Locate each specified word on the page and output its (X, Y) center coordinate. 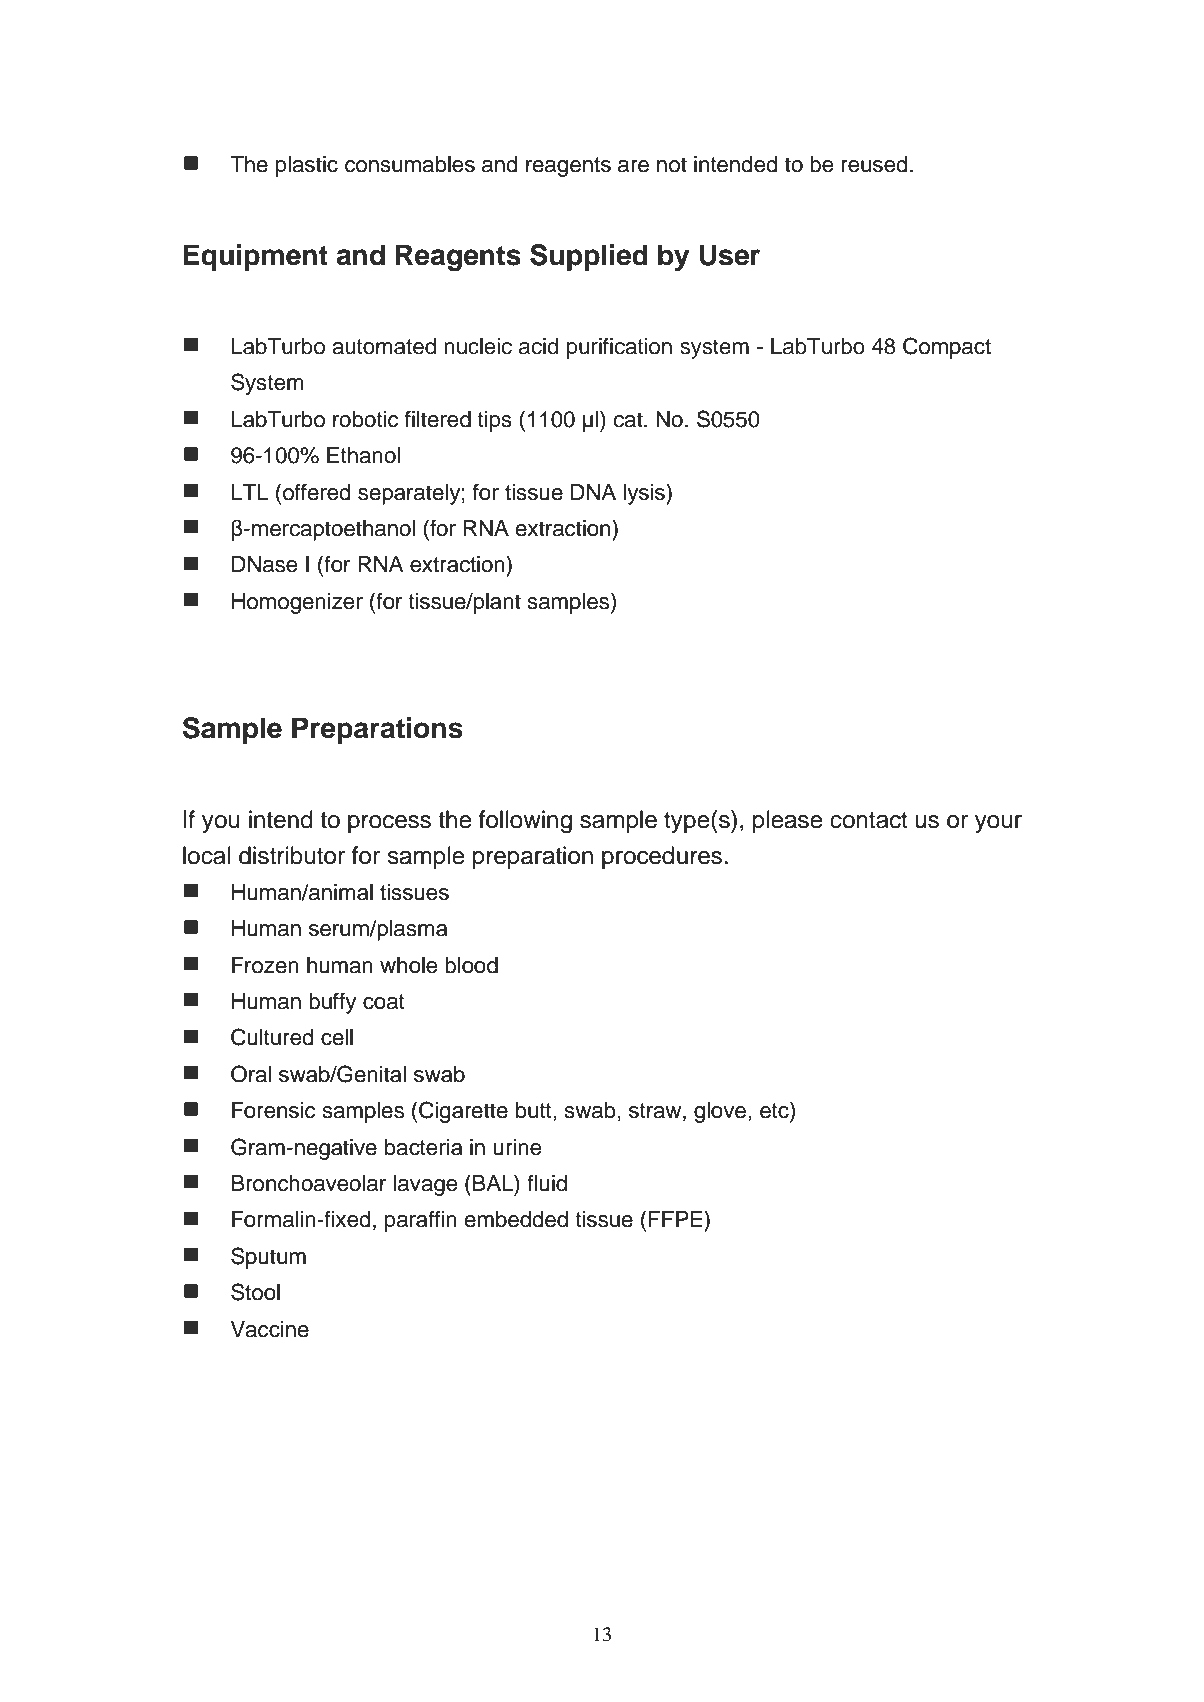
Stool (255, 1292)
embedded (516, 1219)
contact (869, 820)
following (525, 822)
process (389, 824)
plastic (307, 166)
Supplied (589, 257)
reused (874, 164)
